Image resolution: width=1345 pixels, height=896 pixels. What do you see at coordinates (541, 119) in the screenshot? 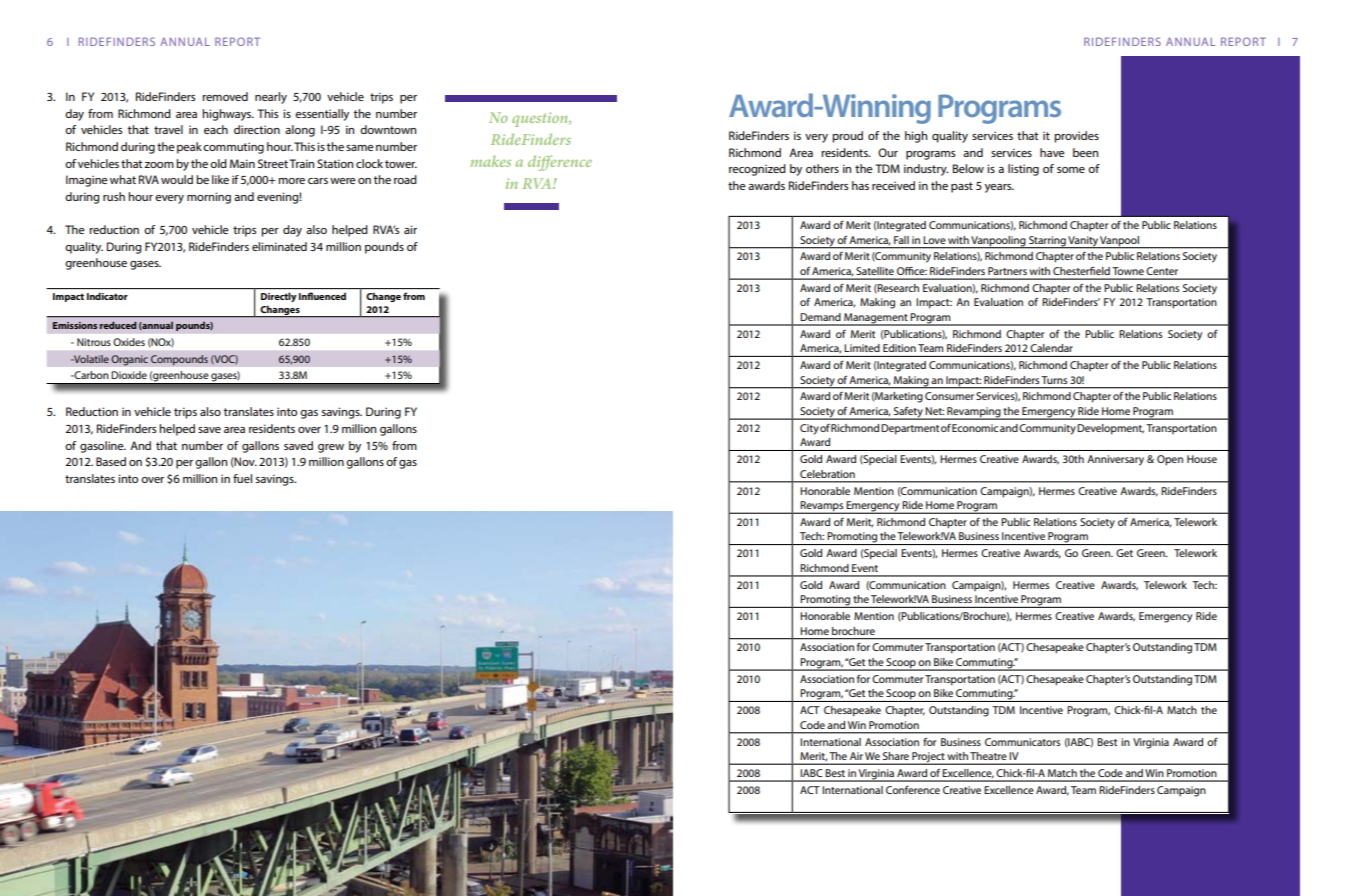
I see `question` at bounding box center [541, 119].
